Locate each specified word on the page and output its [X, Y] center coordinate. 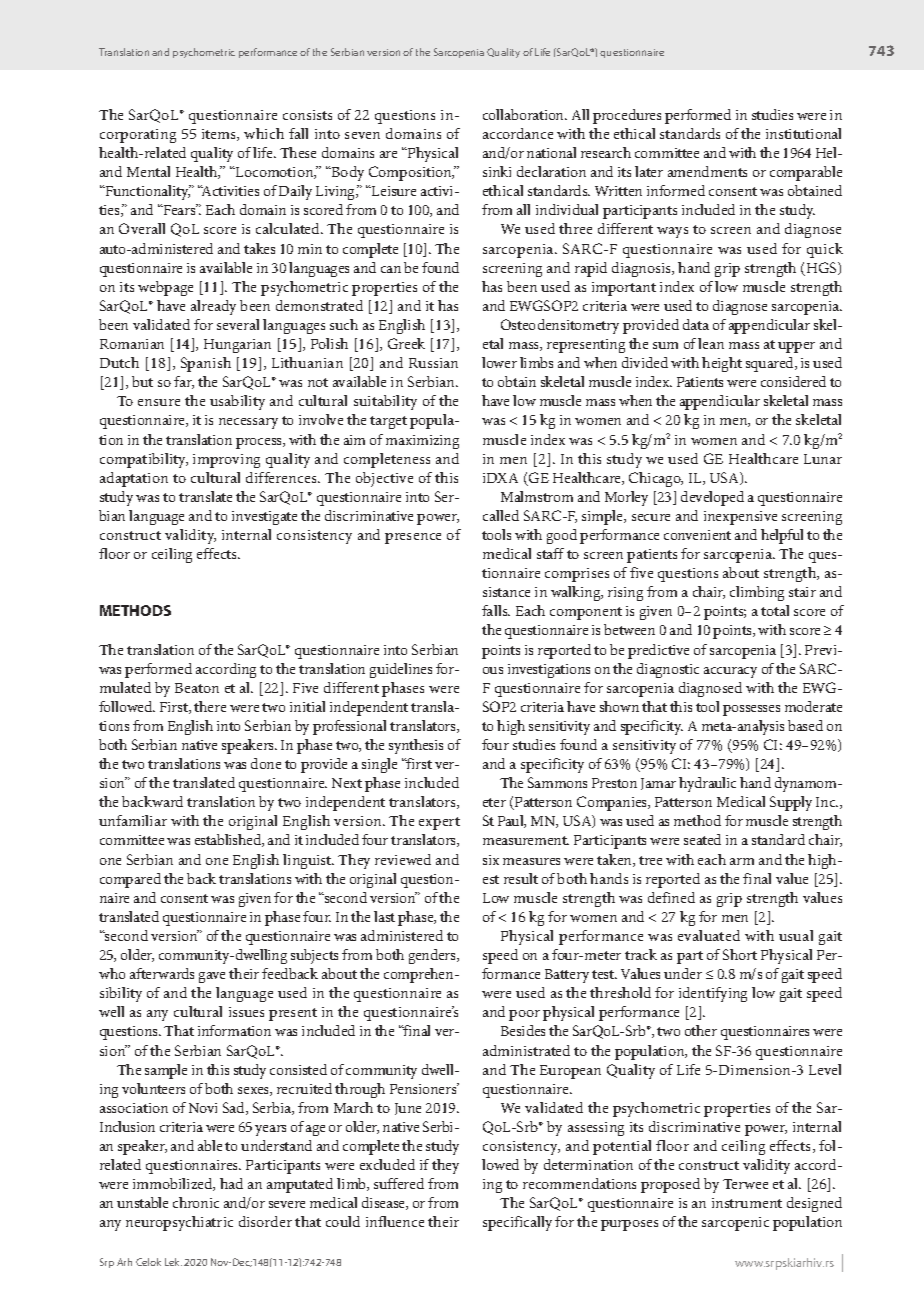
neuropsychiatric [179, 1223]
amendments [707, 171]
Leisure [393, 191]
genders [433, 956]
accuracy [730, 672]
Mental [148, 171]
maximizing [422, 442]
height [722, 364]
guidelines [401, 670]
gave [212, 977]
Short [740, 954]
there [210, 706]
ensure [159, 402]
